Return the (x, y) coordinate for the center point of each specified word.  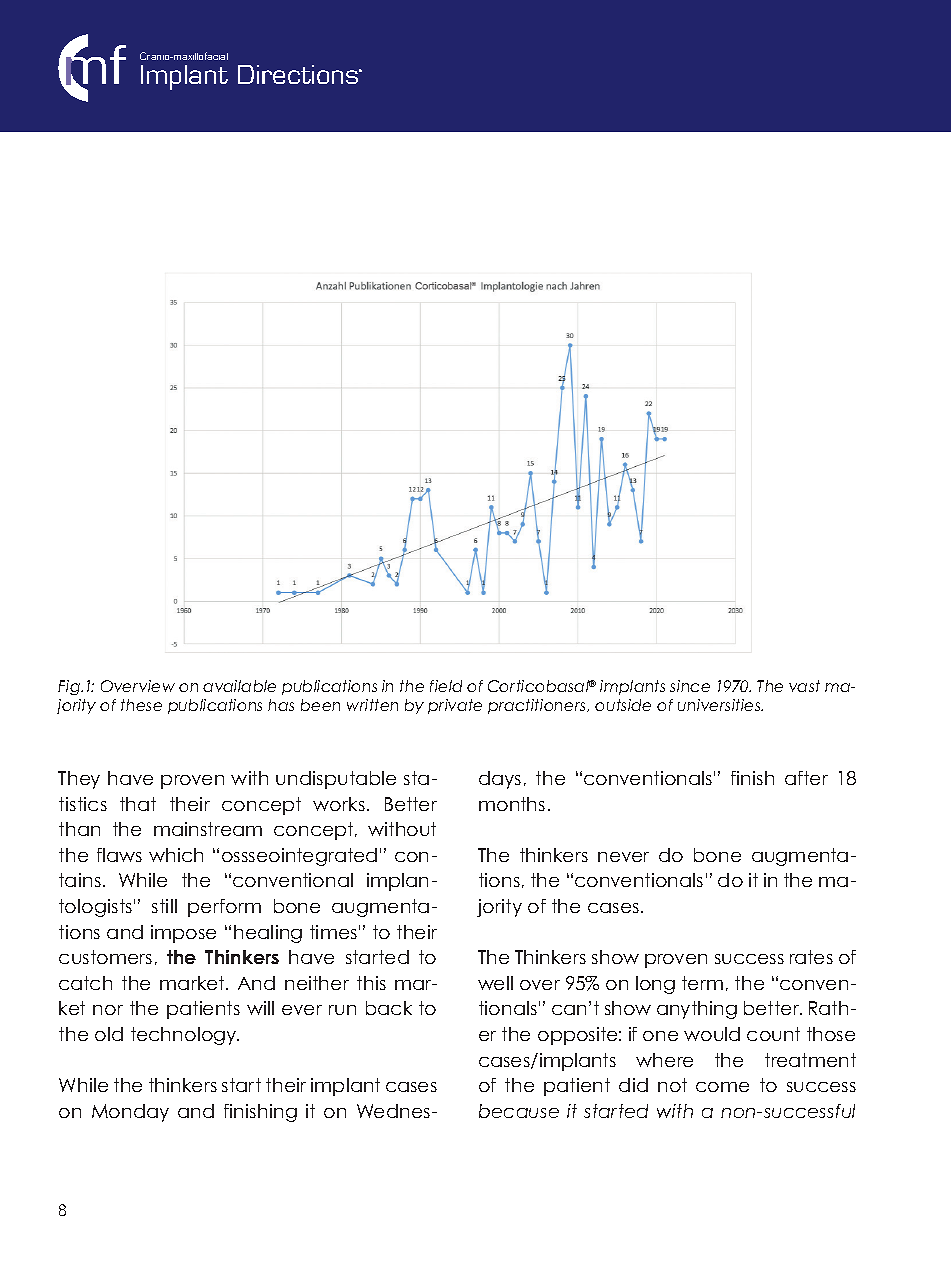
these (141, 705)
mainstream (208, 829)
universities (720, 705)
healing (268, 934)
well (495, 983)
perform (224, 908)
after (806, 778)
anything (697, 1010)
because (519, 1111)
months (512, 804)
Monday (130, 1113)
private (455, 706)
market (193, 983)
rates (811, 957)
